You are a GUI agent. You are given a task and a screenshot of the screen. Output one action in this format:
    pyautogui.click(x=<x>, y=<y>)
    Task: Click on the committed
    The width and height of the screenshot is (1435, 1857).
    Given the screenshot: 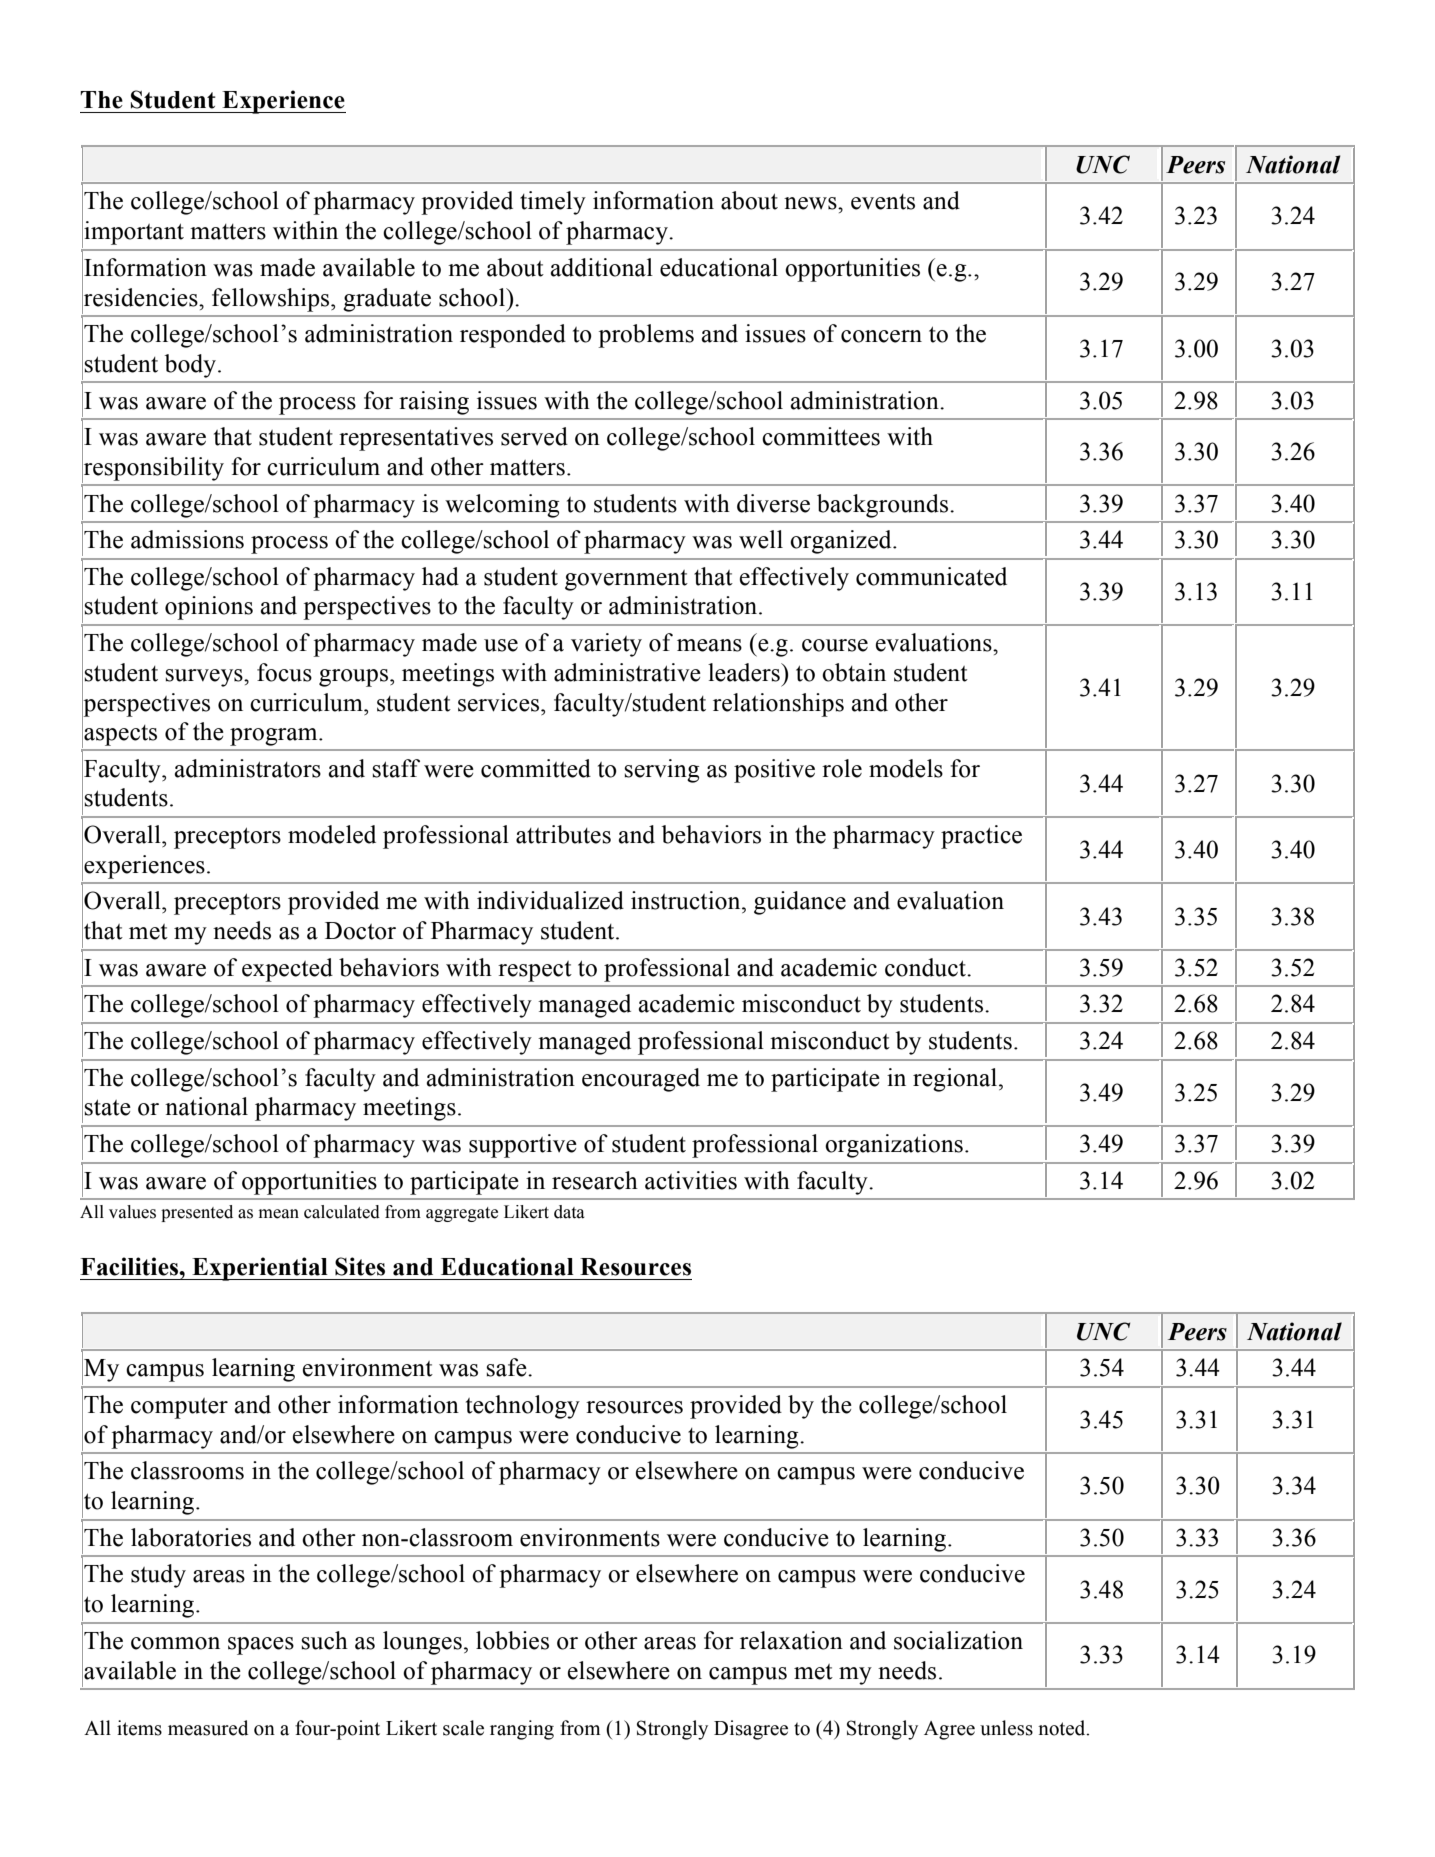 What is the action you would take?
    pyautogui.click(x=536, y=768)
